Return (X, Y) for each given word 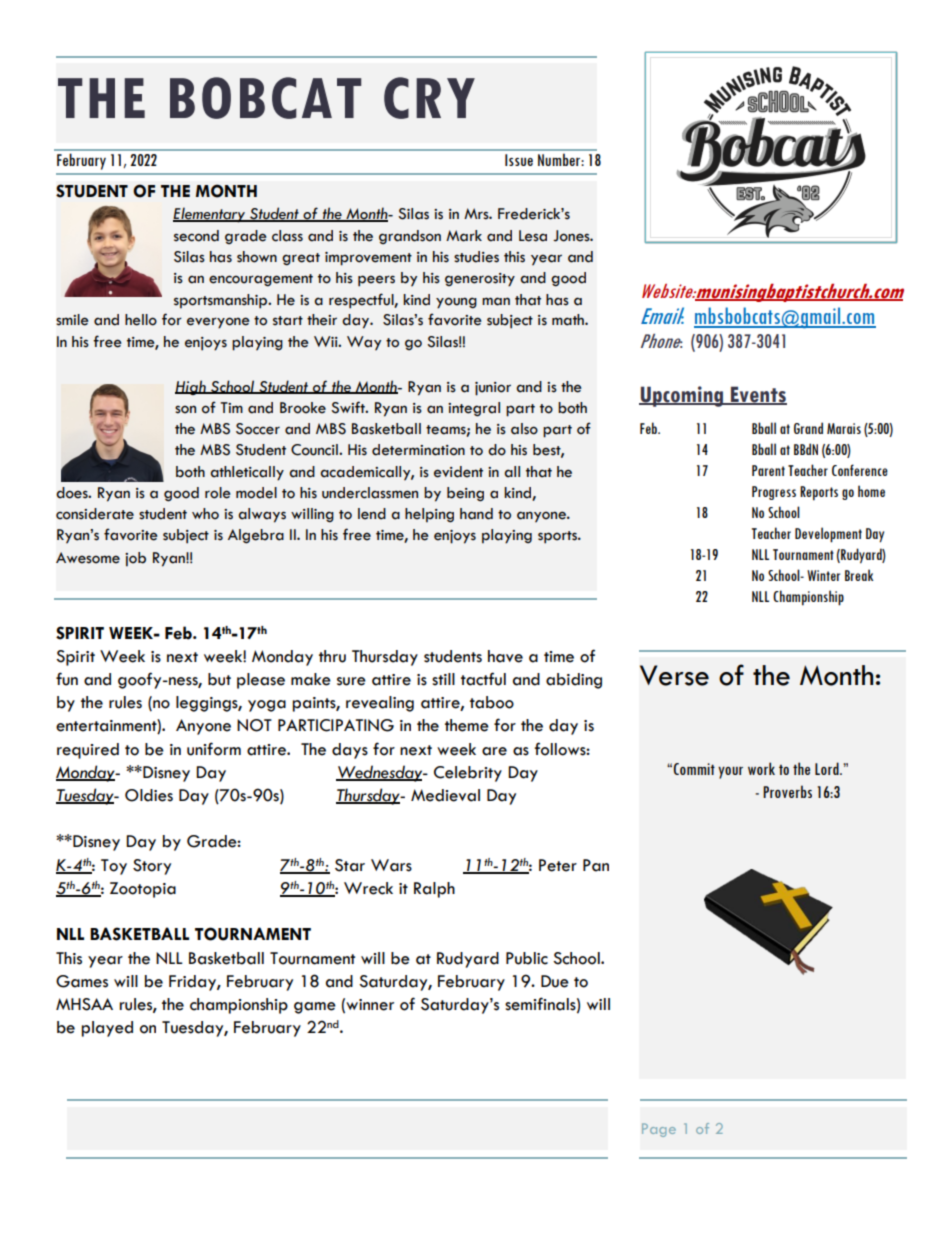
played (107, 1029)
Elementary (210, 215)
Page (659, 1130)
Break (859, 575)
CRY (429, 98)
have (505, 656)
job (135, 559)
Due (555, 981)
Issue (519, 160)
